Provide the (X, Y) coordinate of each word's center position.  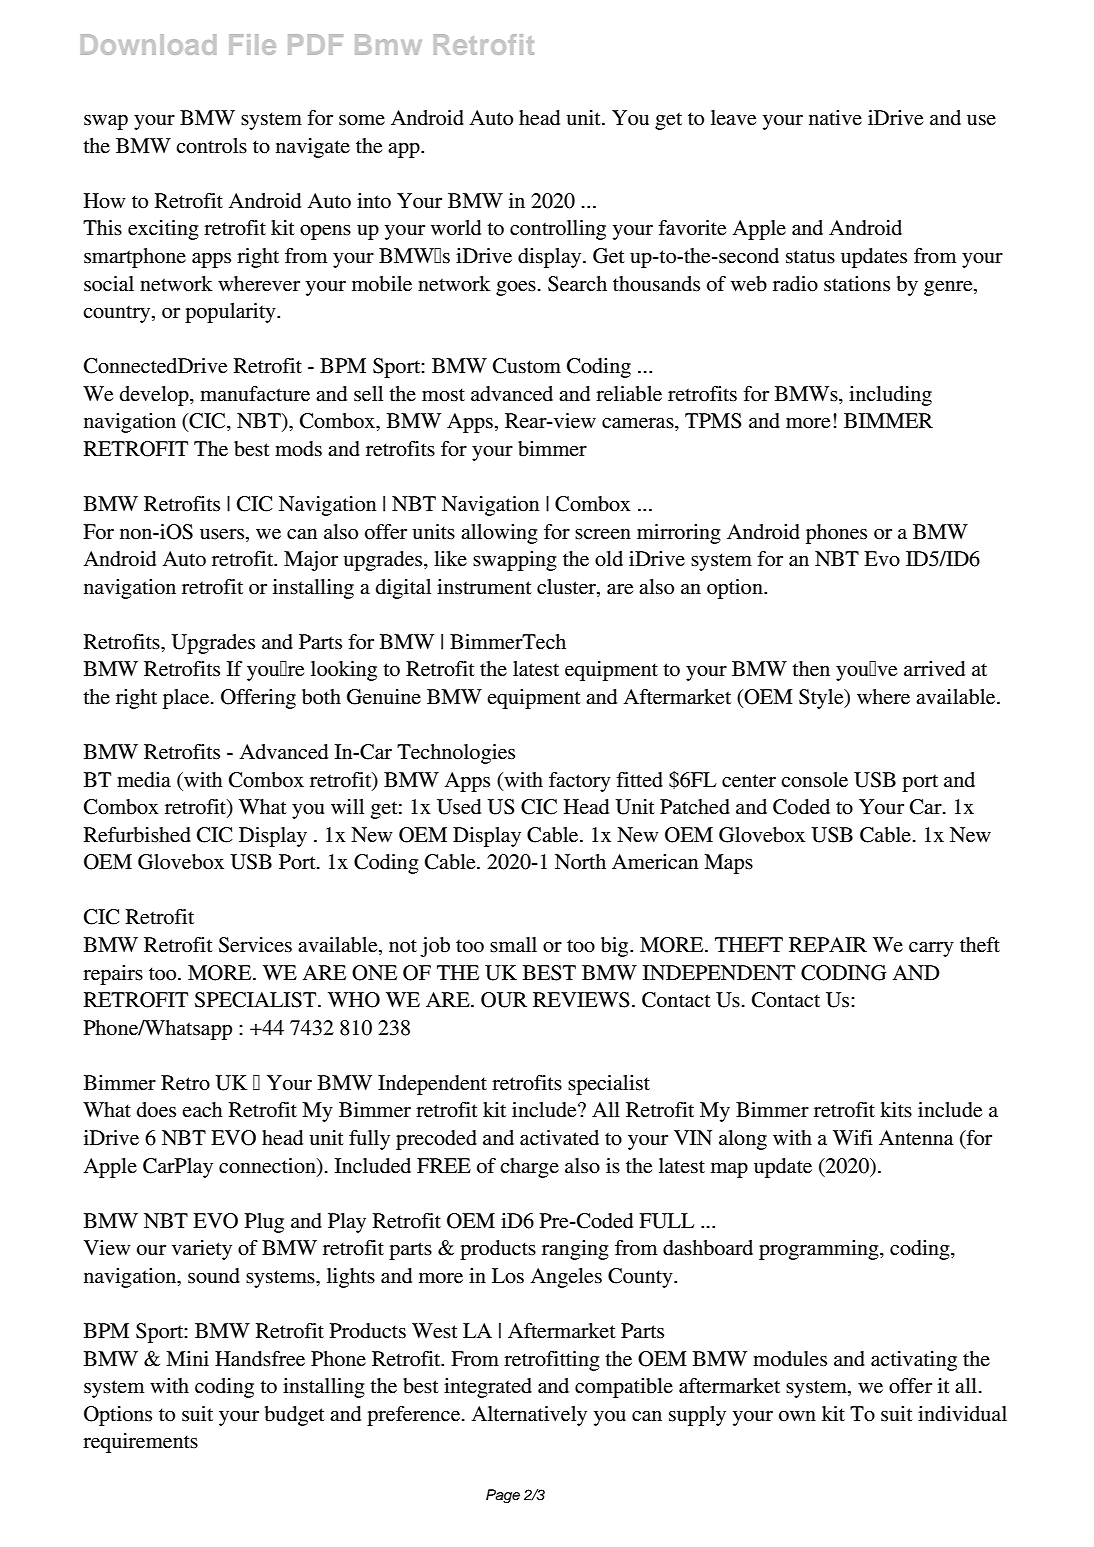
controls (211, 146)
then (811, 669)
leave (733, 118)
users (223, 534)
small (513, 945)
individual (962, 1414)
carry (931, 949)
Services (255, 945)
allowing (499, 534)
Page (503, 1496)
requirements (140, 1443)
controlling (558, 230)
